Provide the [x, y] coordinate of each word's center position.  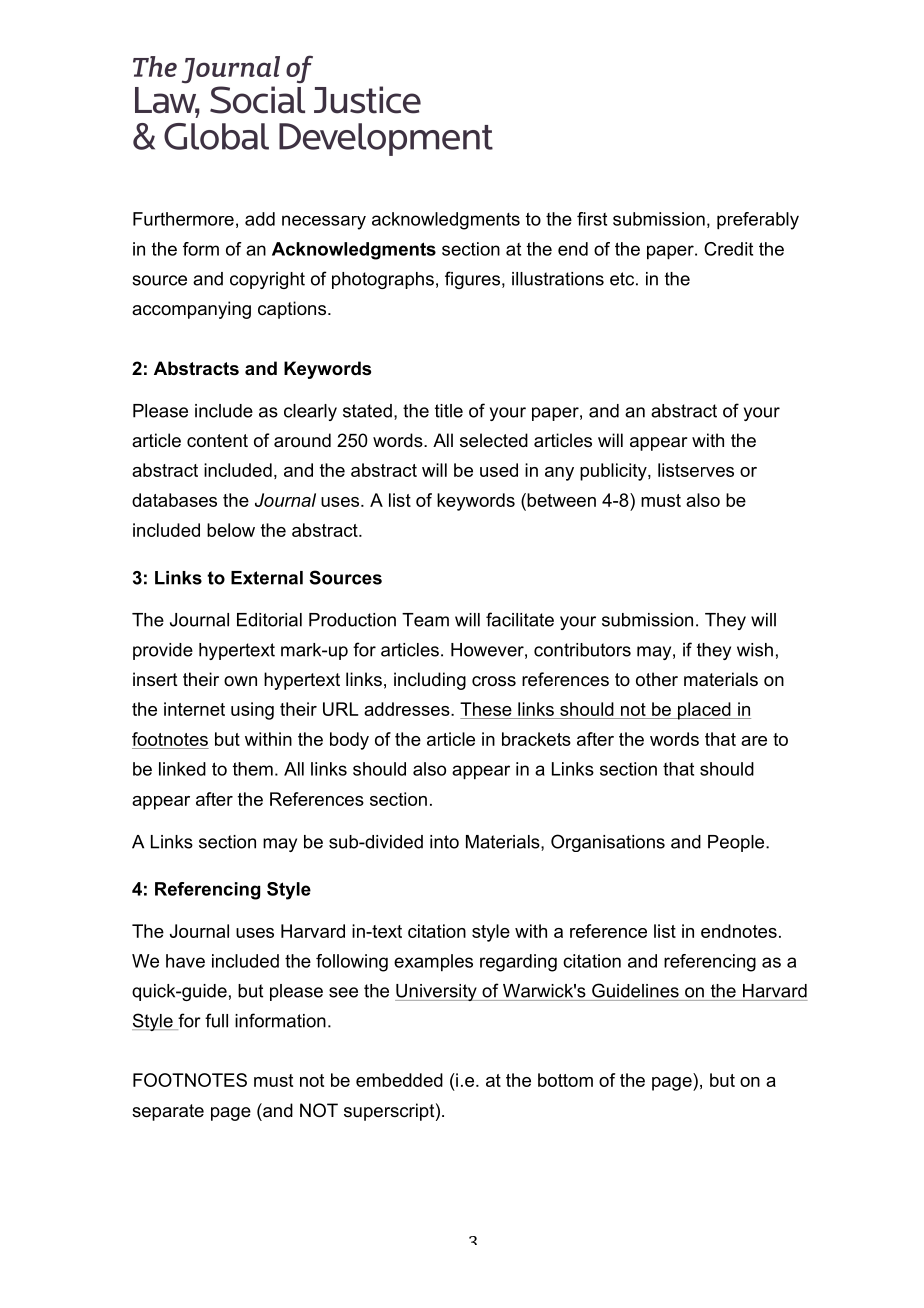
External [267, 578]
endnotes [739, 931]
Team [425, 620]
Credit [728, 249]
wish [755, 650]
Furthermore [183, 219]
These [487, 710]
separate [168, 1112]
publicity [614, 472]
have [185, 961]
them [253, 769]
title [449, 411]
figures [472, 280]
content [217, 441]
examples [433, 963]
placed [704, 711]
